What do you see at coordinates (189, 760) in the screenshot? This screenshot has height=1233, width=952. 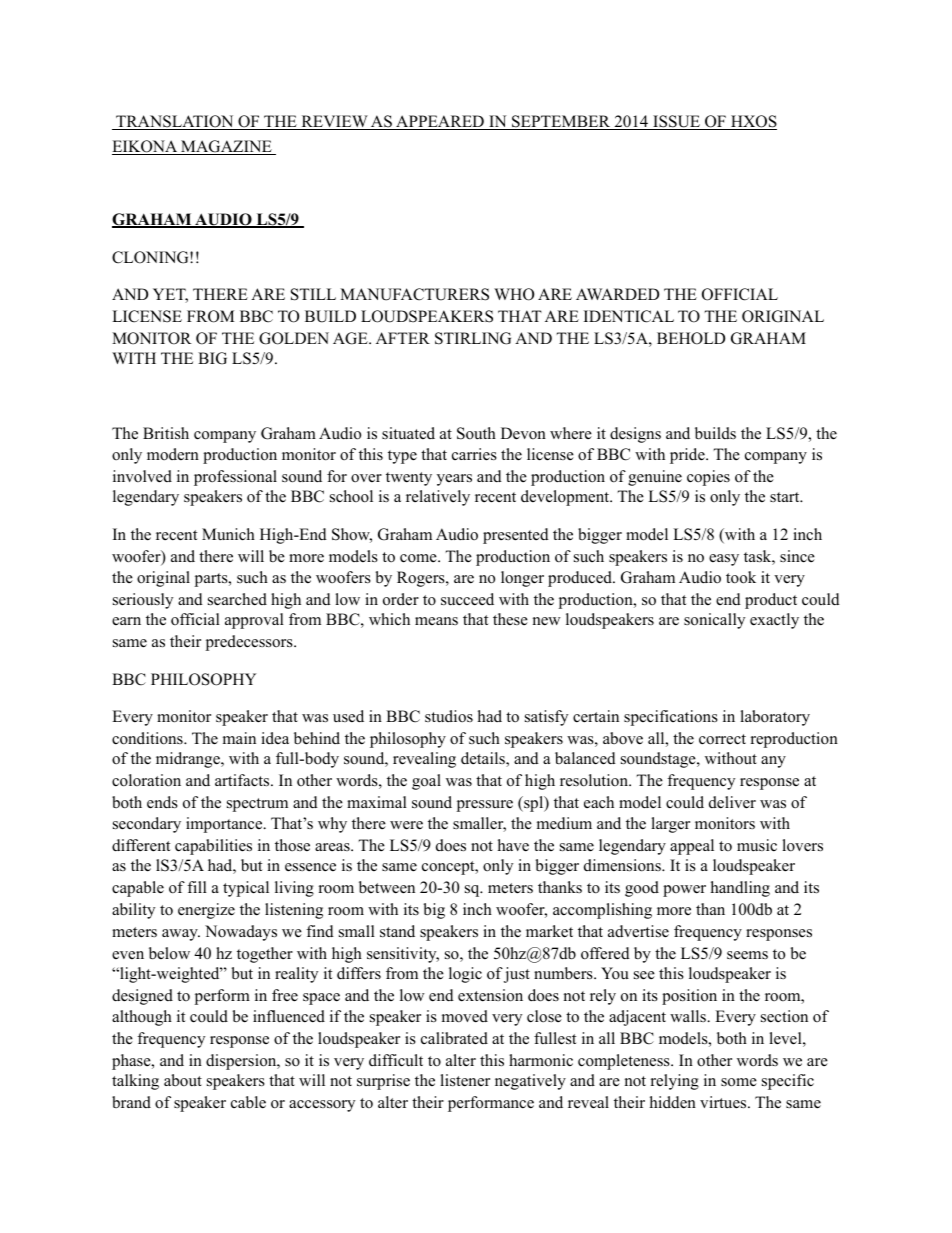 I see `midrange` at bounding box center [189, 760].
